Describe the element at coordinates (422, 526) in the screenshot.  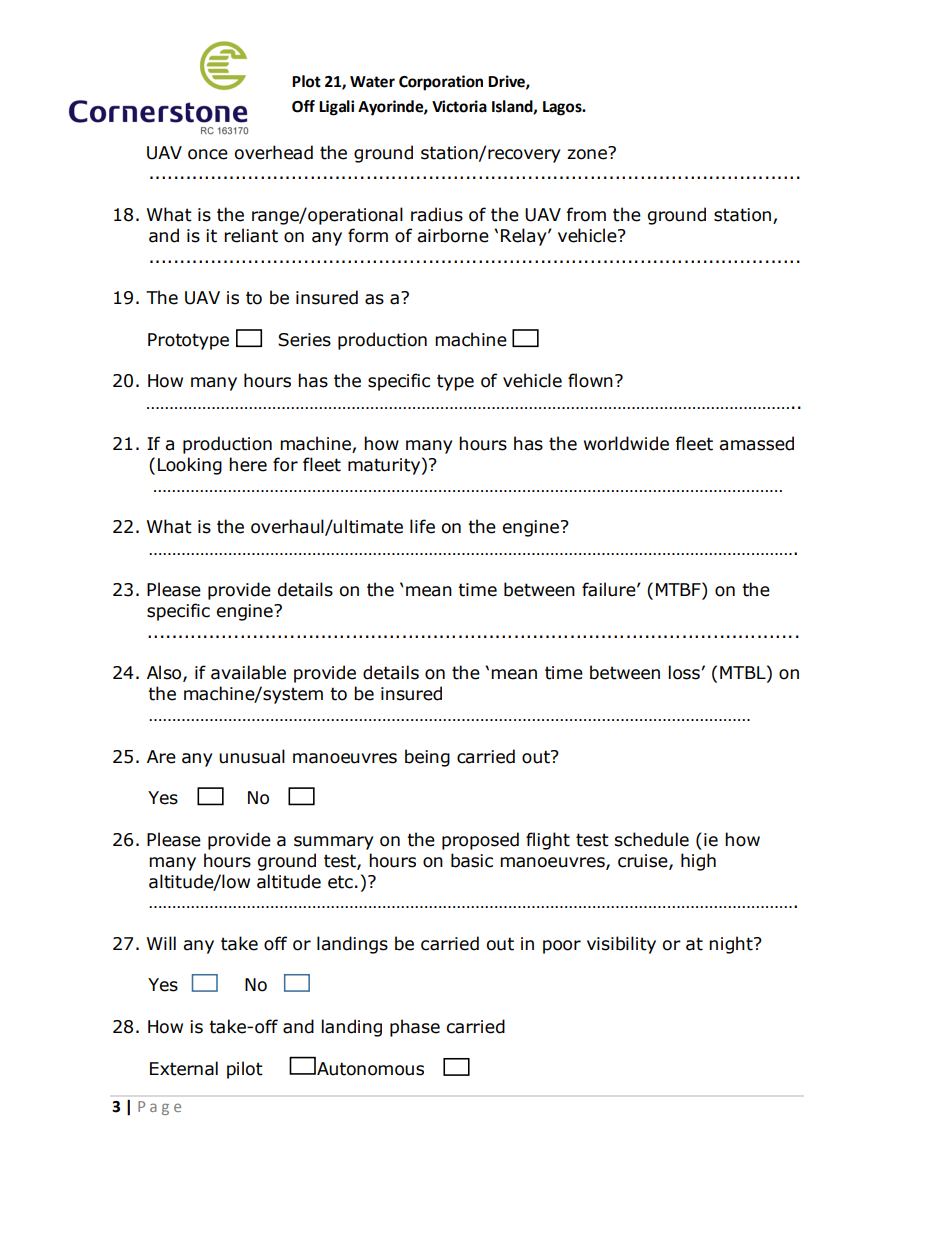
I see `life` at that location.
